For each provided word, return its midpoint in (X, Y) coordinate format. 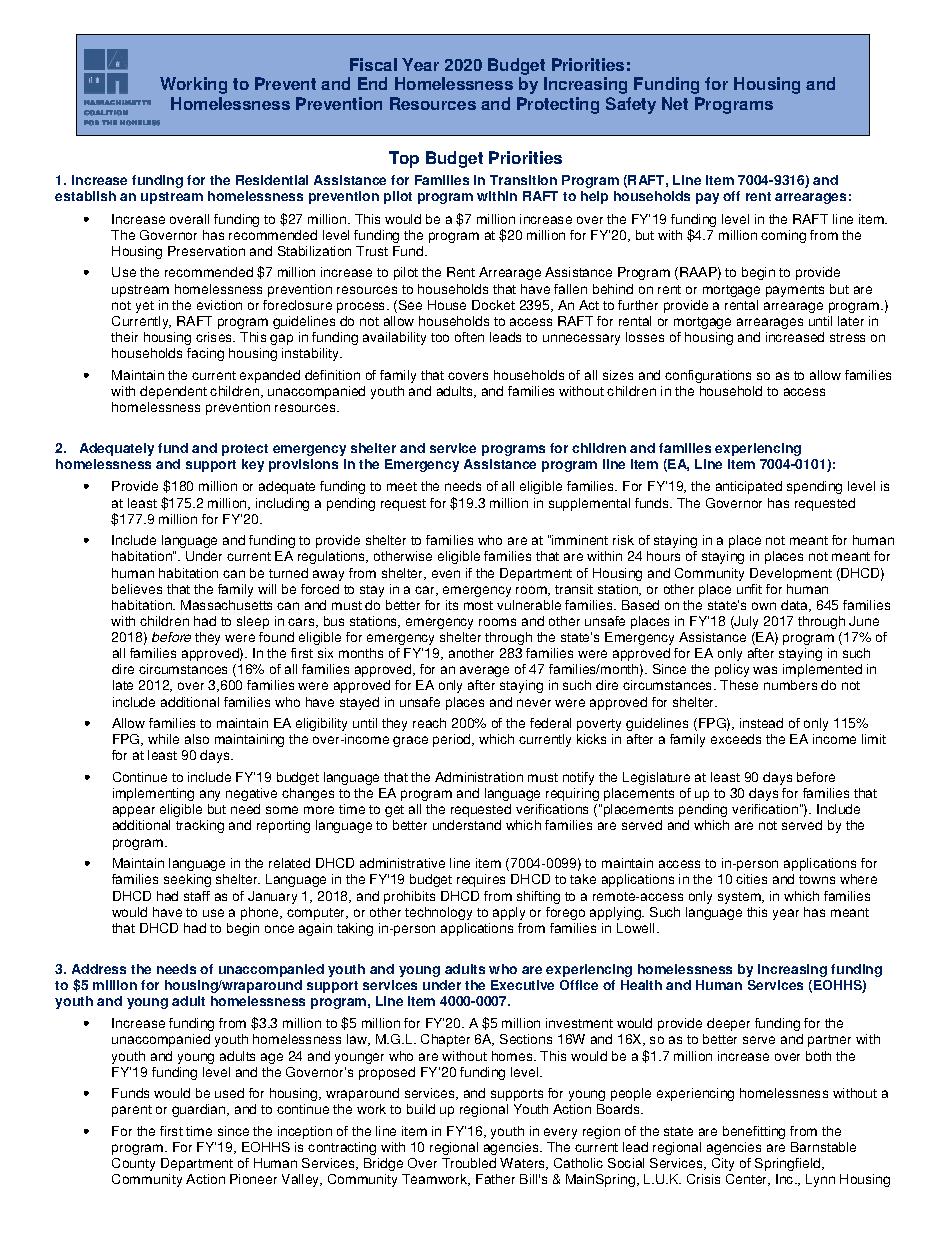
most (478, 605)
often (469, 337)
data (796, 606)
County (133, 1164)
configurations (708, 376)
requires (481, 880)
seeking (187, 880)
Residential (272, 180)
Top (404, 159)
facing (205, 354)
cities (751, 879)
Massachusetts (226, 605)
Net (675, 103)
